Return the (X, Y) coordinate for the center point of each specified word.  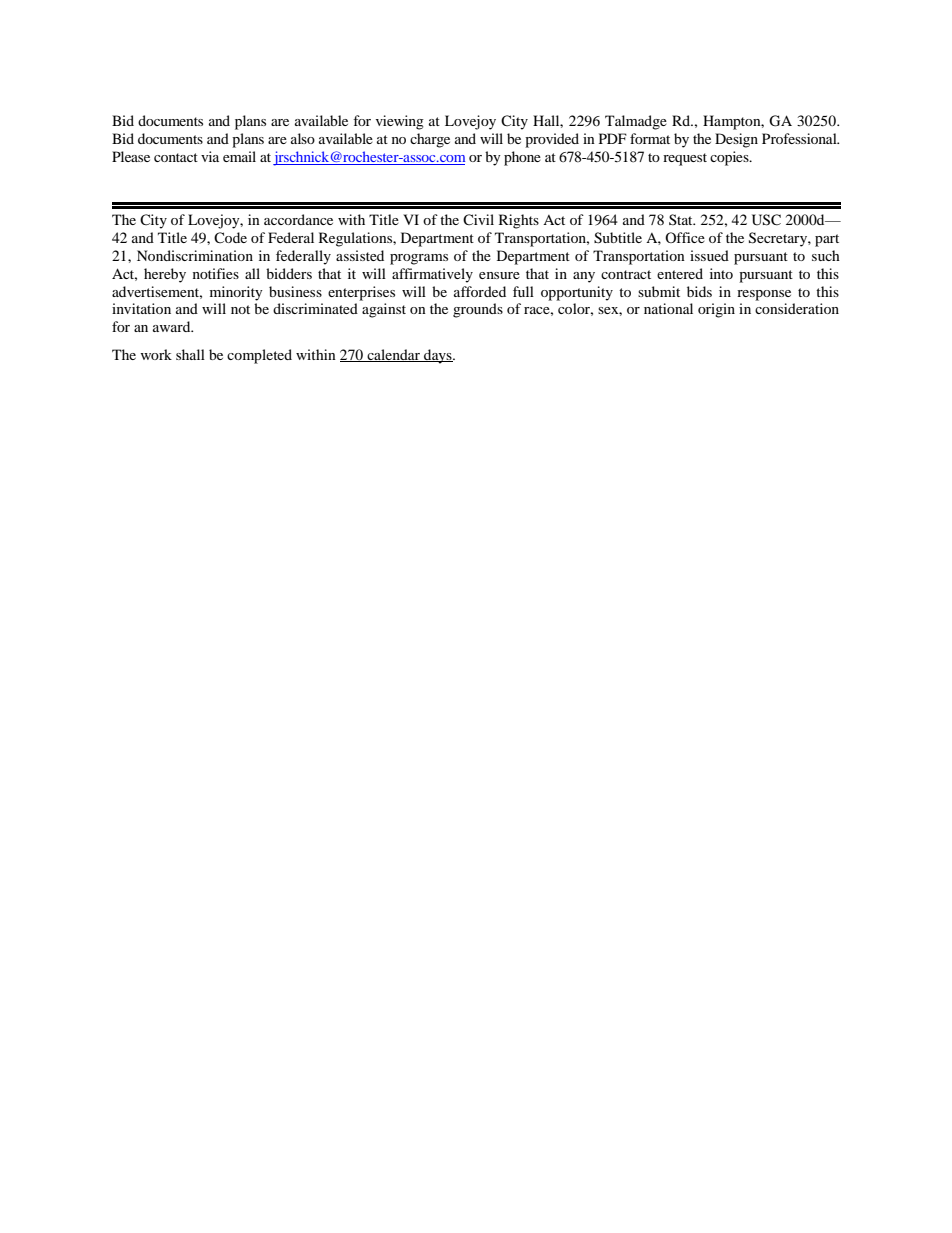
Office (685, 237)
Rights (519, 221)
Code (230, 237)
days (438, 356)
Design (736, 140)
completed (259, 356)
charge (430, 140)
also (303, 138)
